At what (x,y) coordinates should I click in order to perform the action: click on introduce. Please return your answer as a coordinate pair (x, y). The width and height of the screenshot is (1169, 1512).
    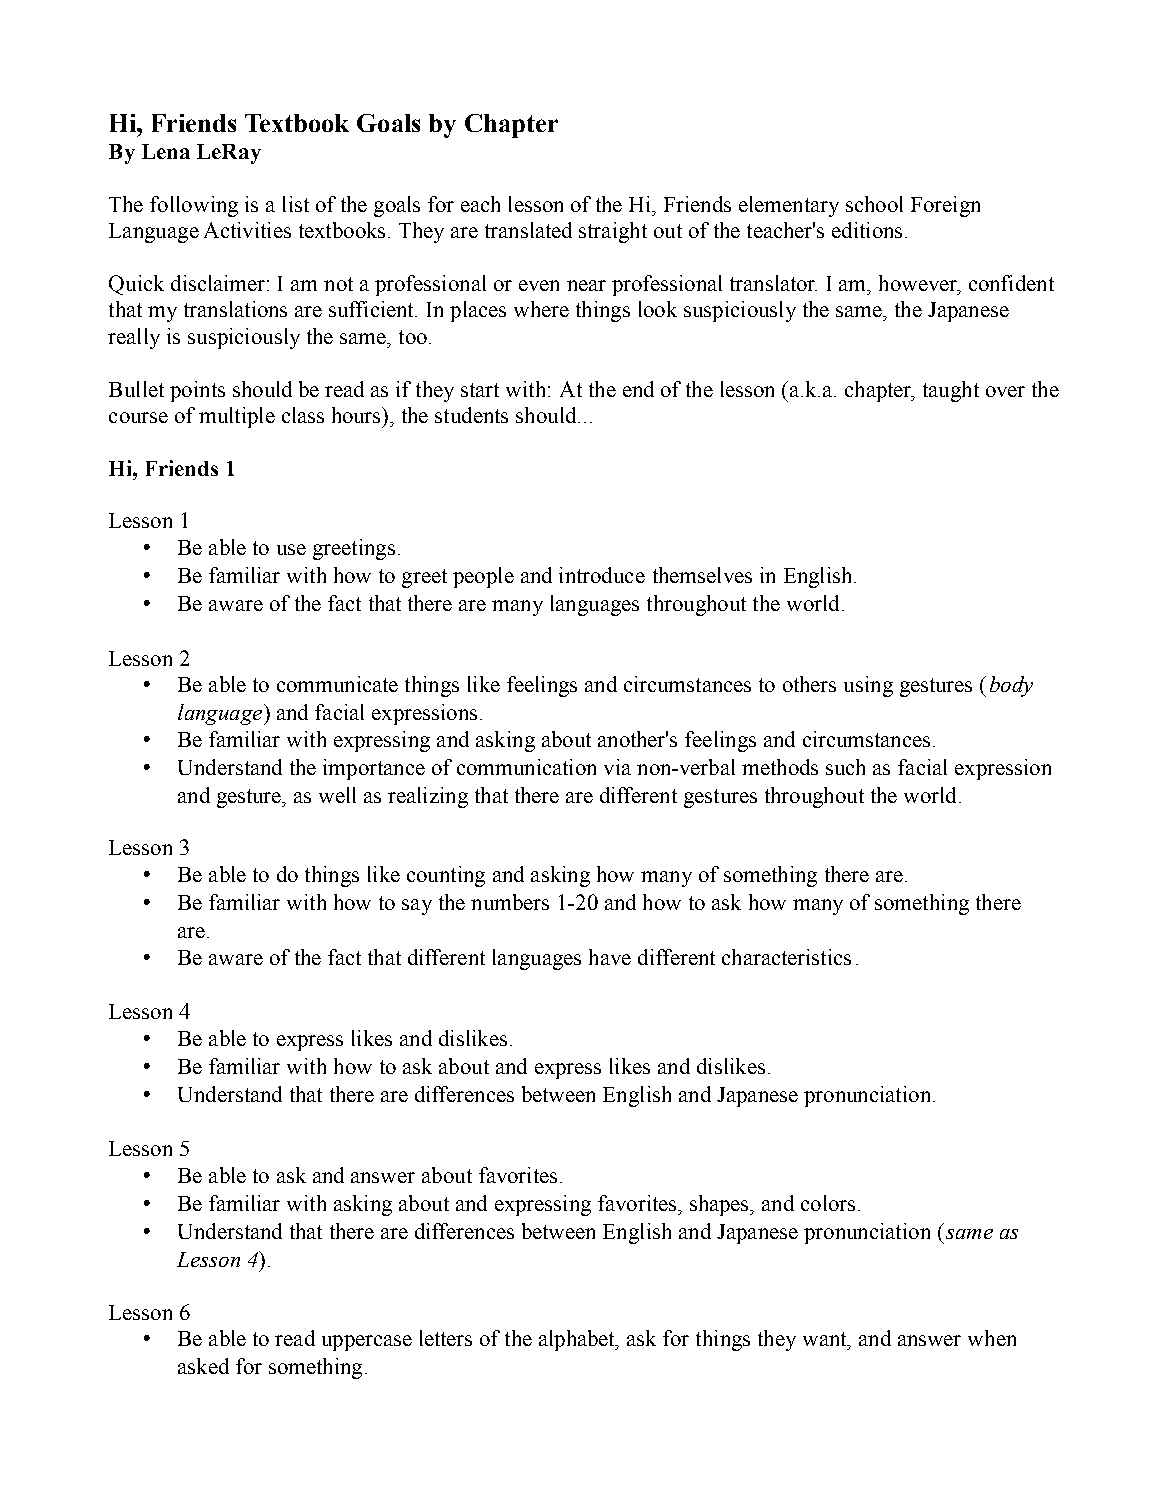
    Looking at the image, I should click on (602, 575).
